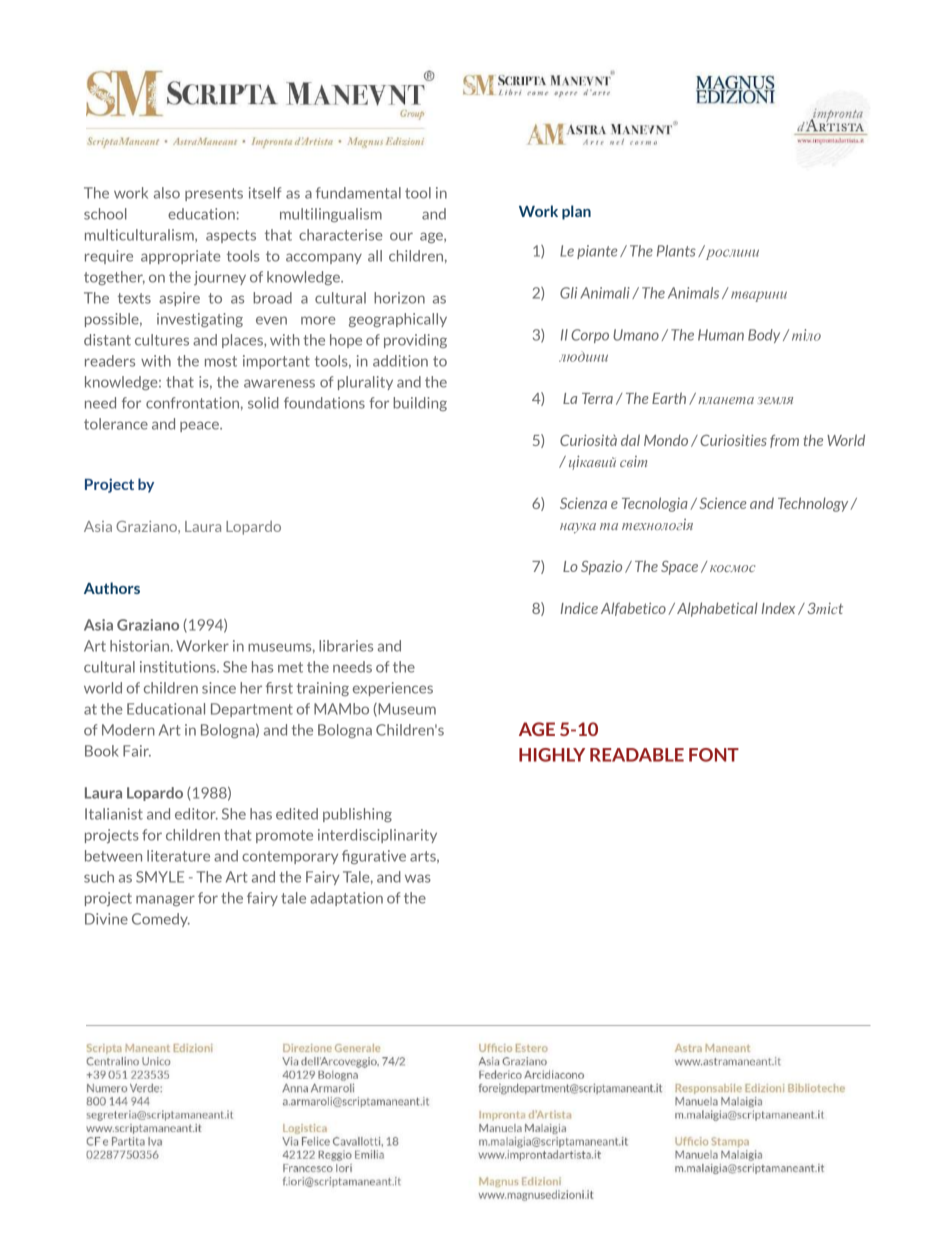  What do you see at coordinates (714, 755) in the screenshot?
I see `FONT` at bounding box center [714, 755].
